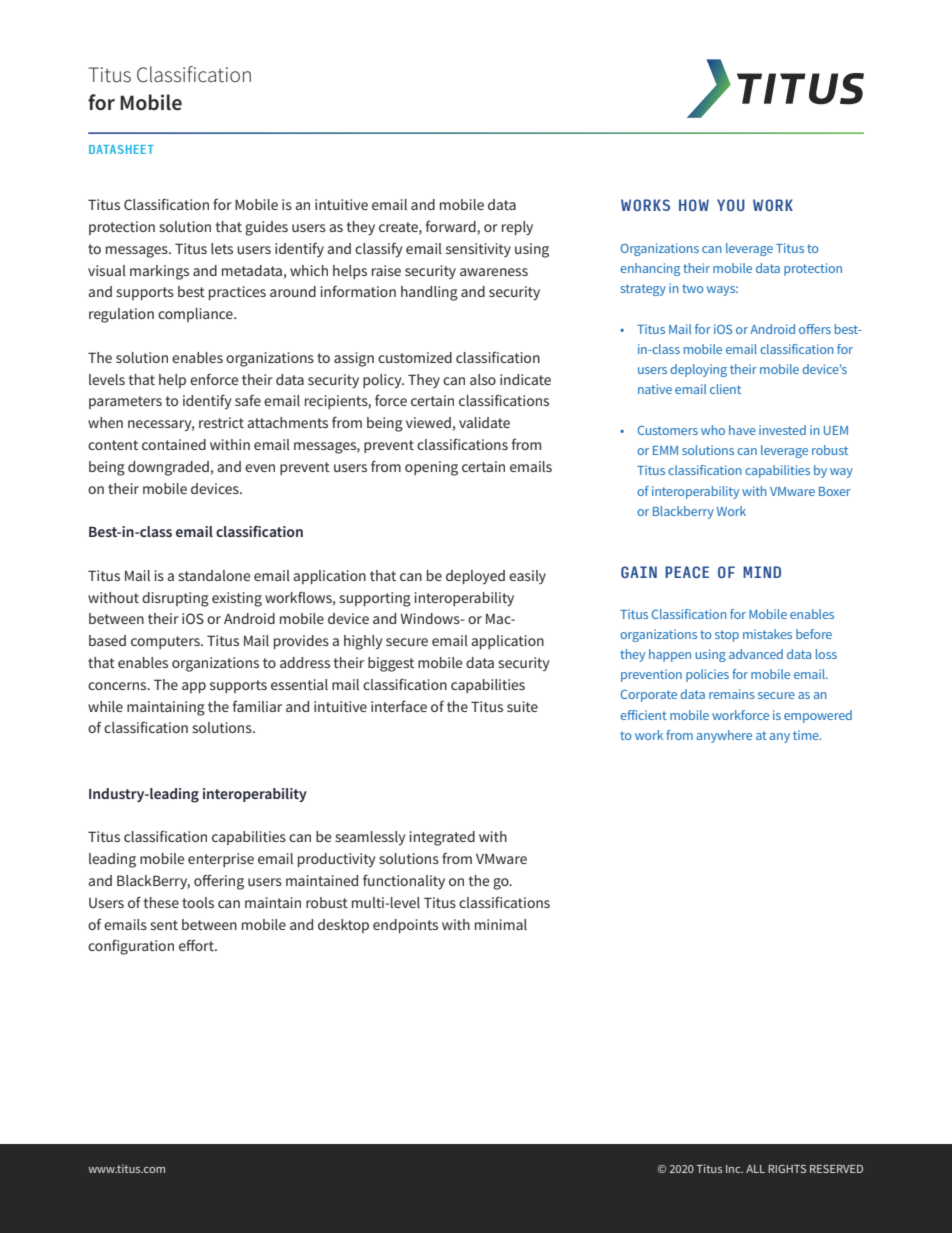 The image size is (952, 1233). I want to click on effort, so click(197, 945).
